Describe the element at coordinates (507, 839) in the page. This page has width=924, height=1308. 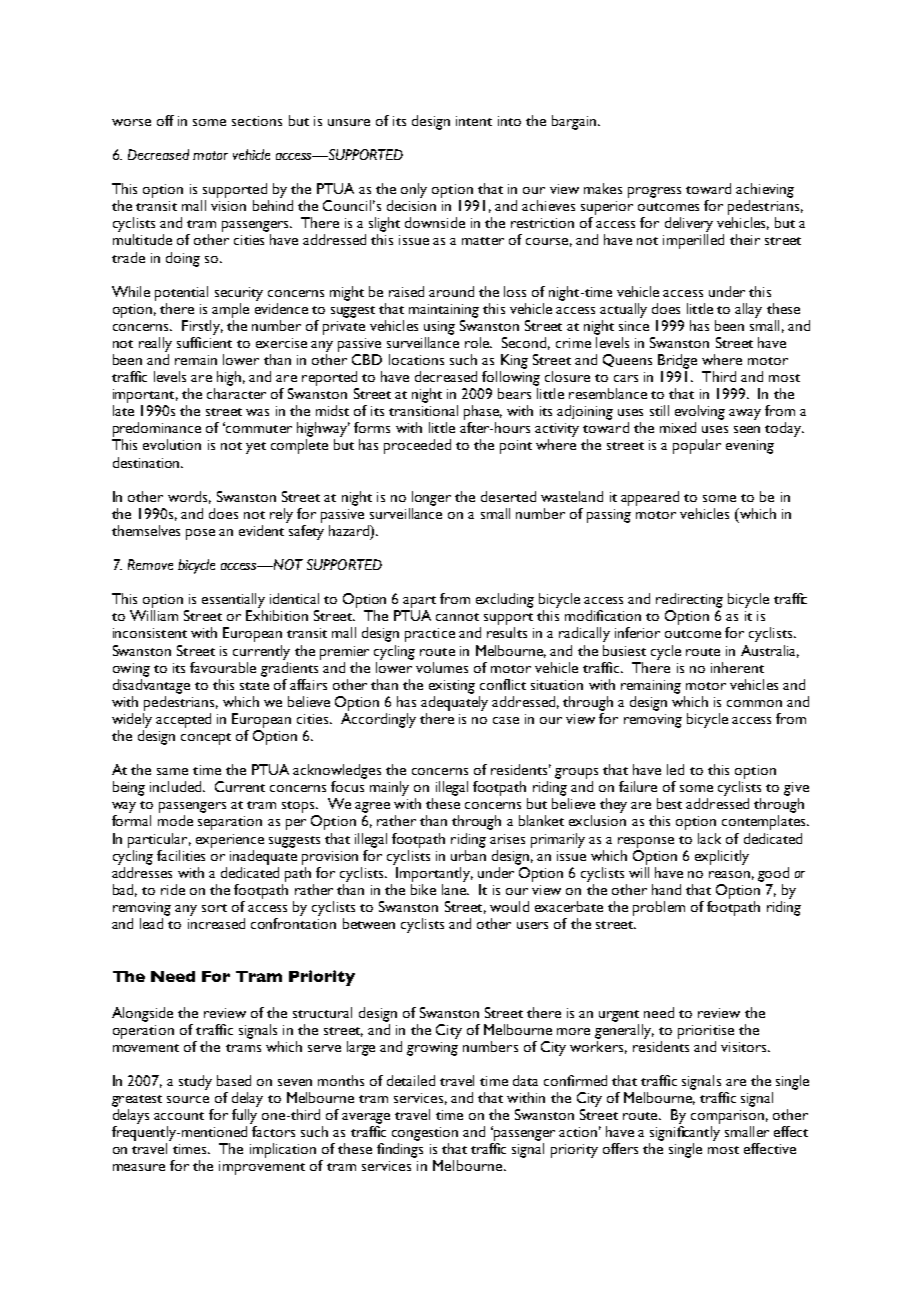
I see `arises` at that location.
